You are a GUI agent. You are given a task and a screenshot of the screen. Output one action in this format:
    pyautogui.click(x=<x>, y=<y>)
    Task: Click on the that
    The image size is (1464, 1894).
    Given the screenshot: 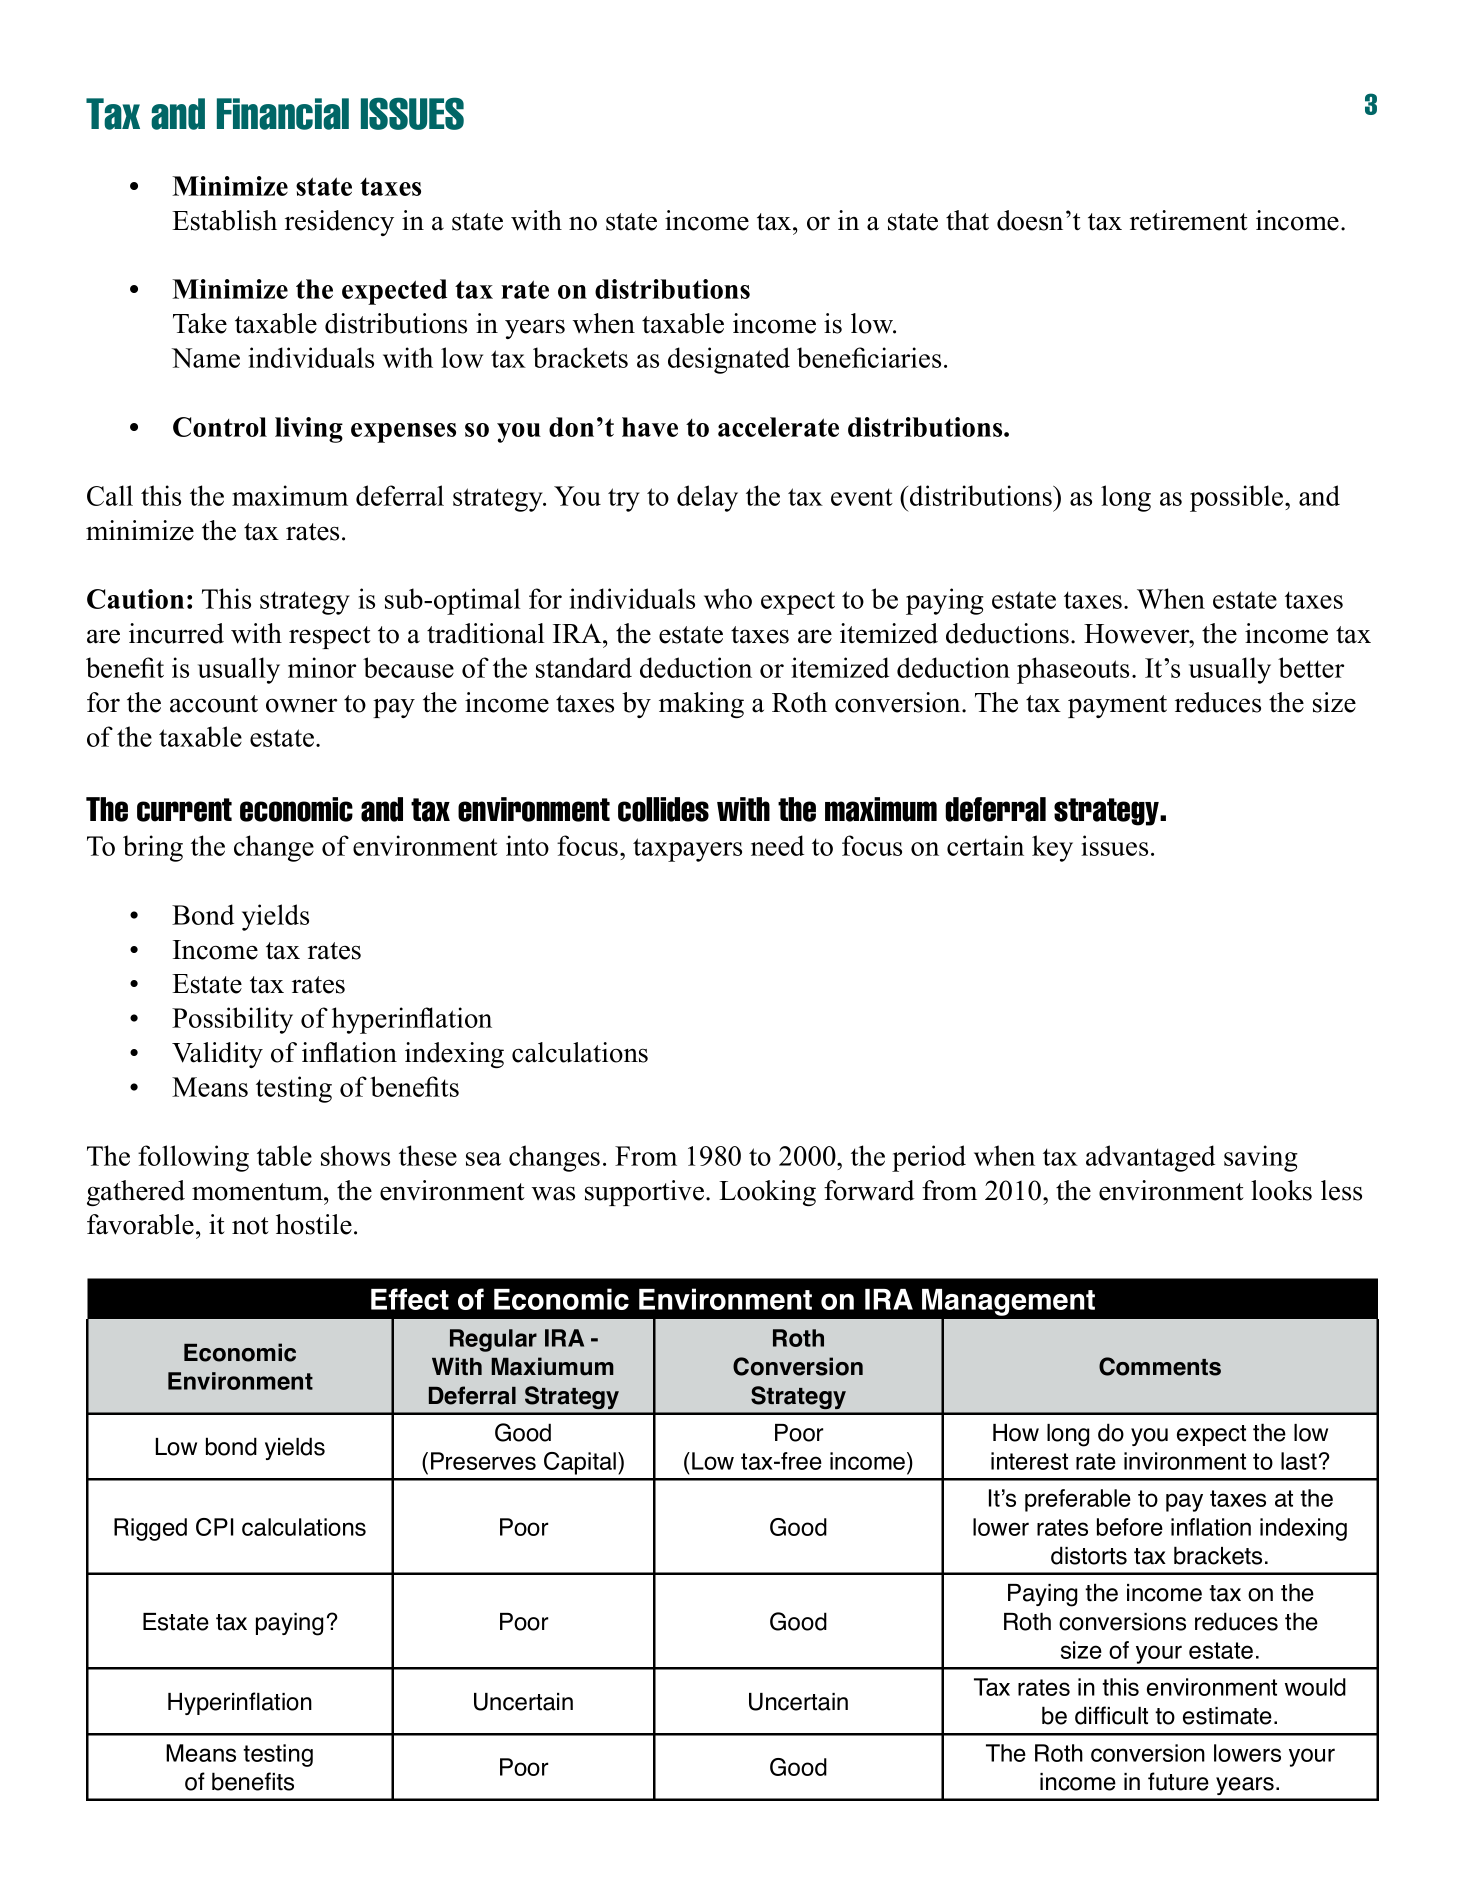 What is the action you would take?
    pyautogui.click(x=967, y=220)
